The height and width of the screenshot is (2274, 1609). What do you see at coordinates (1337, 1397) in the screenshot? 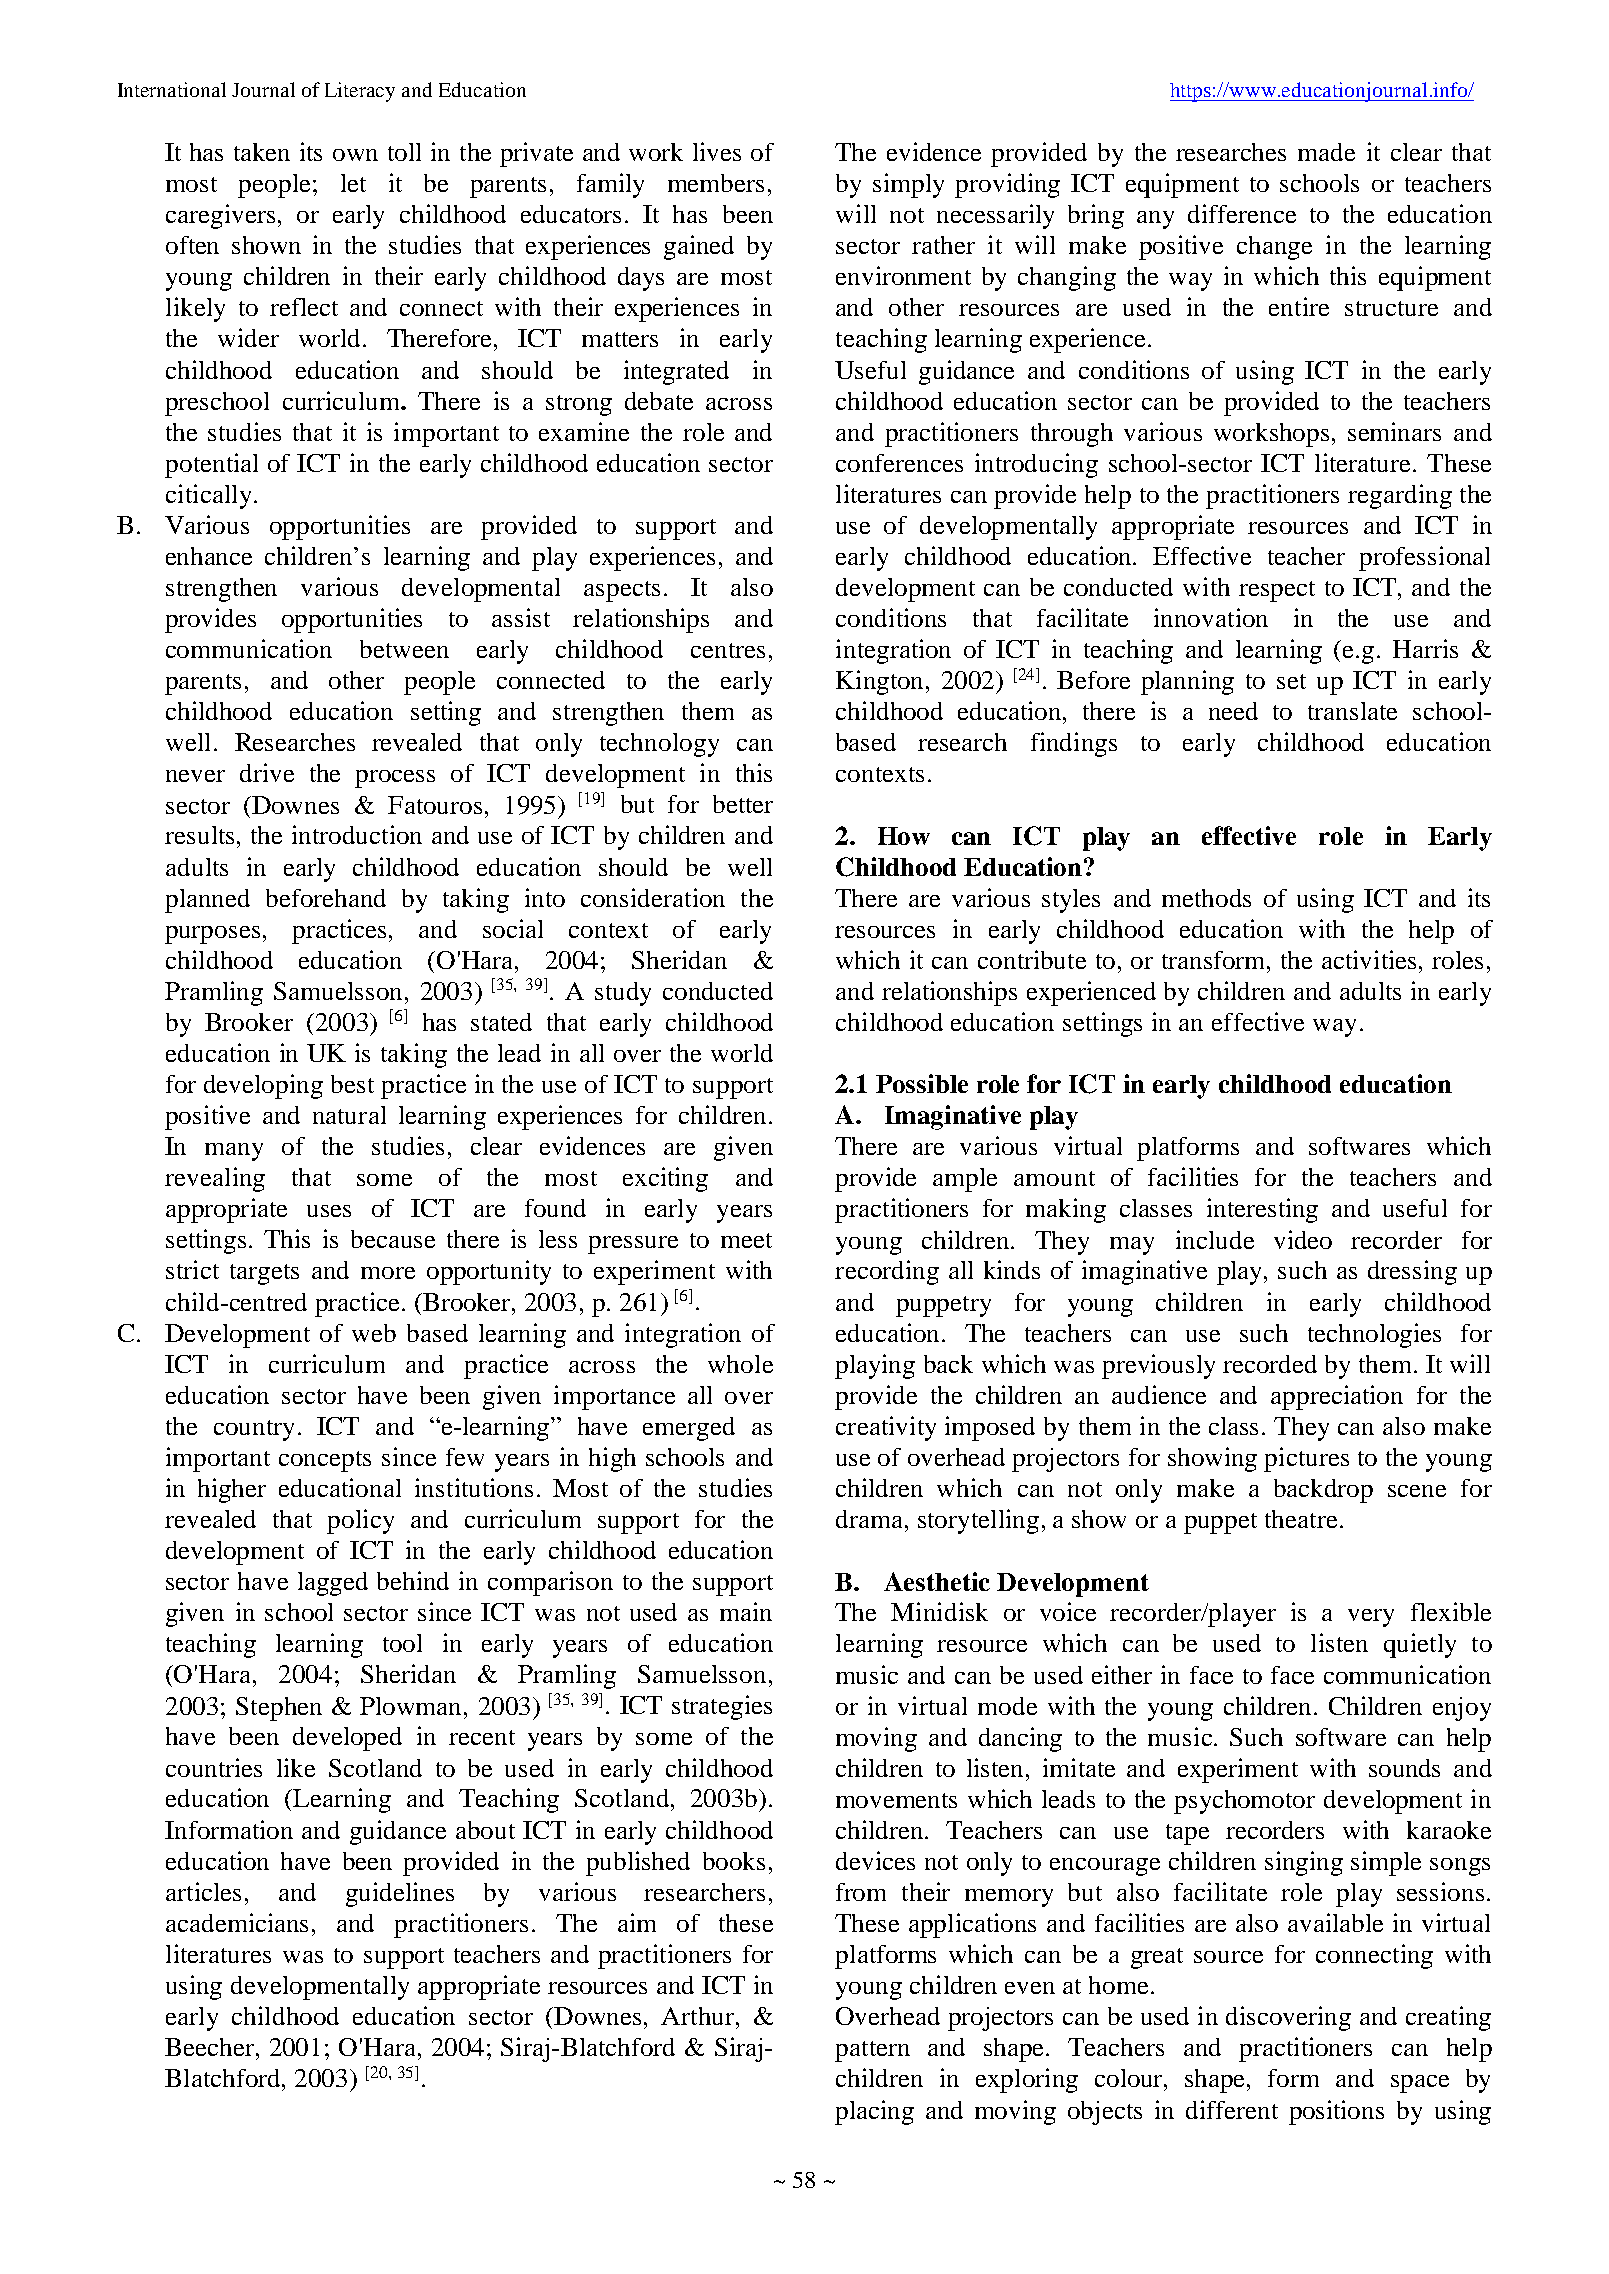
I see `appreciation` at bounding box center [1337, 1397].
